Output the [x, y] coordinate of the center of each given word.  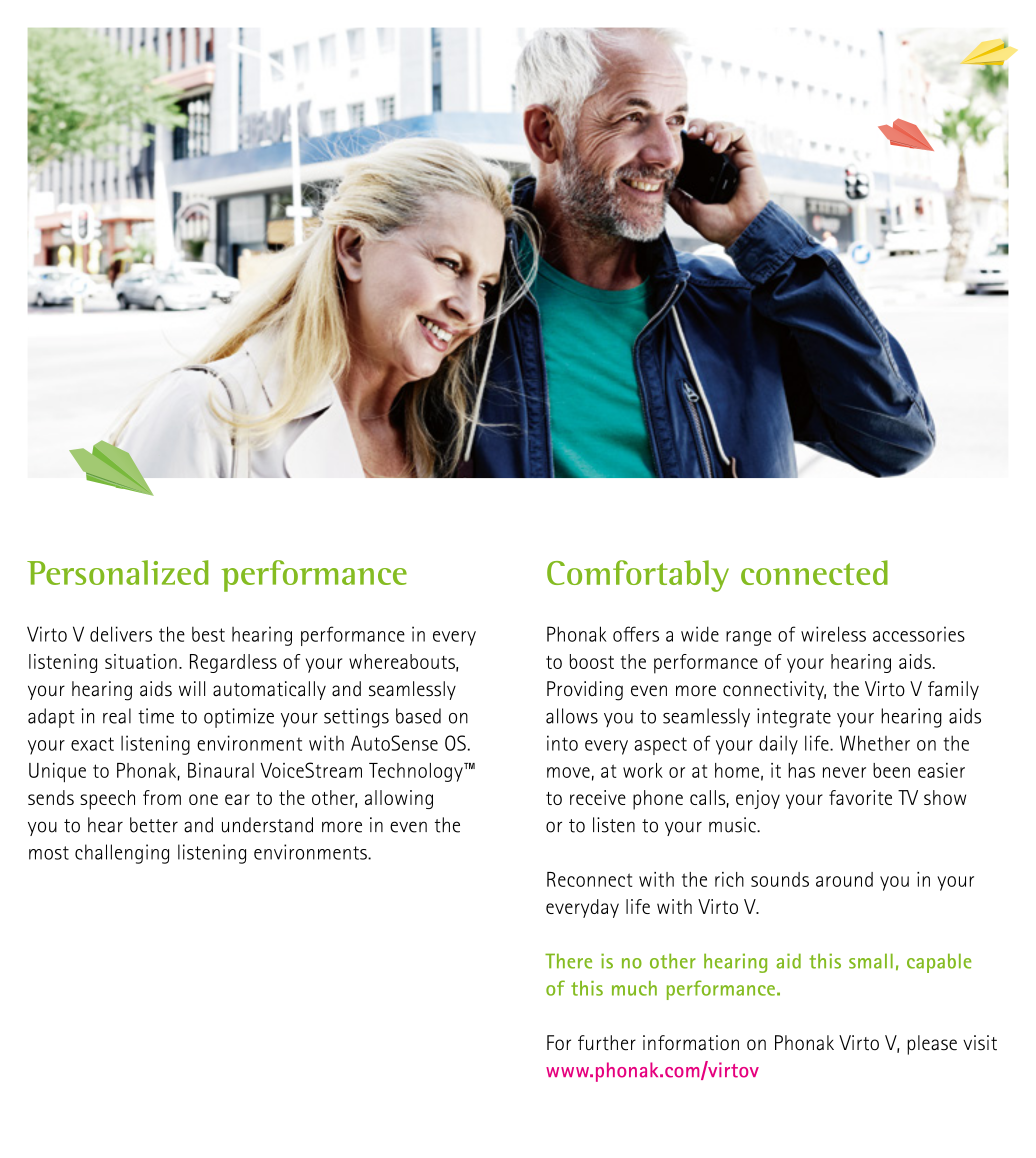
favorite [860, 797]
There [568, 961]
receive [598, 797]
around [844, 879]
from [162, 797]
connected [814, 572]
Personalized [117, 572]
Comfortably [638, 576]
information [691, 1043]
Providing [585, 691]
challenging [122, 854]
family [953, 690]
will [192, 688]
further [607, 1043]
